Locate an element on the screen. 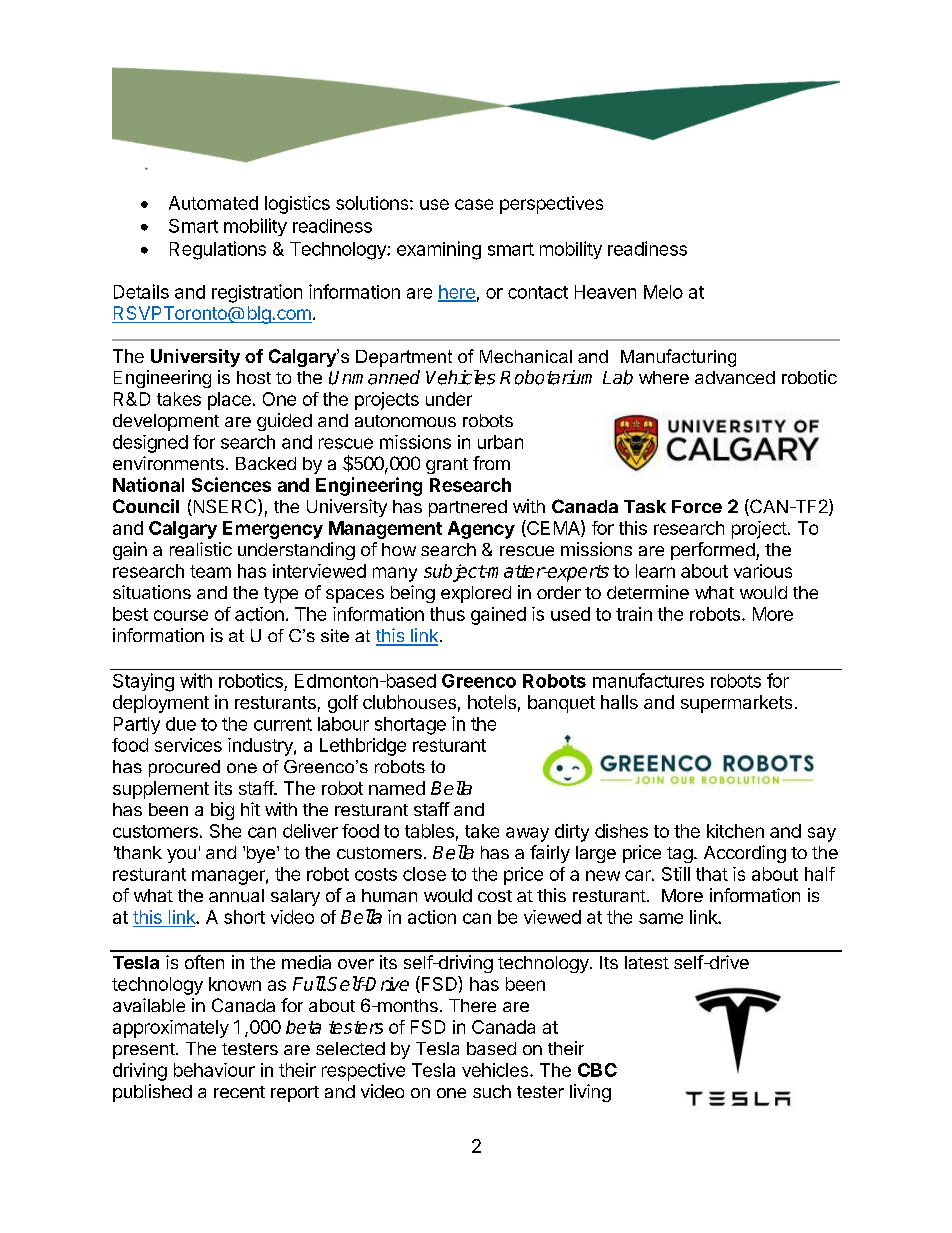 The image size is (952, 1233). Regulations is located at coordinates (218, 250).
